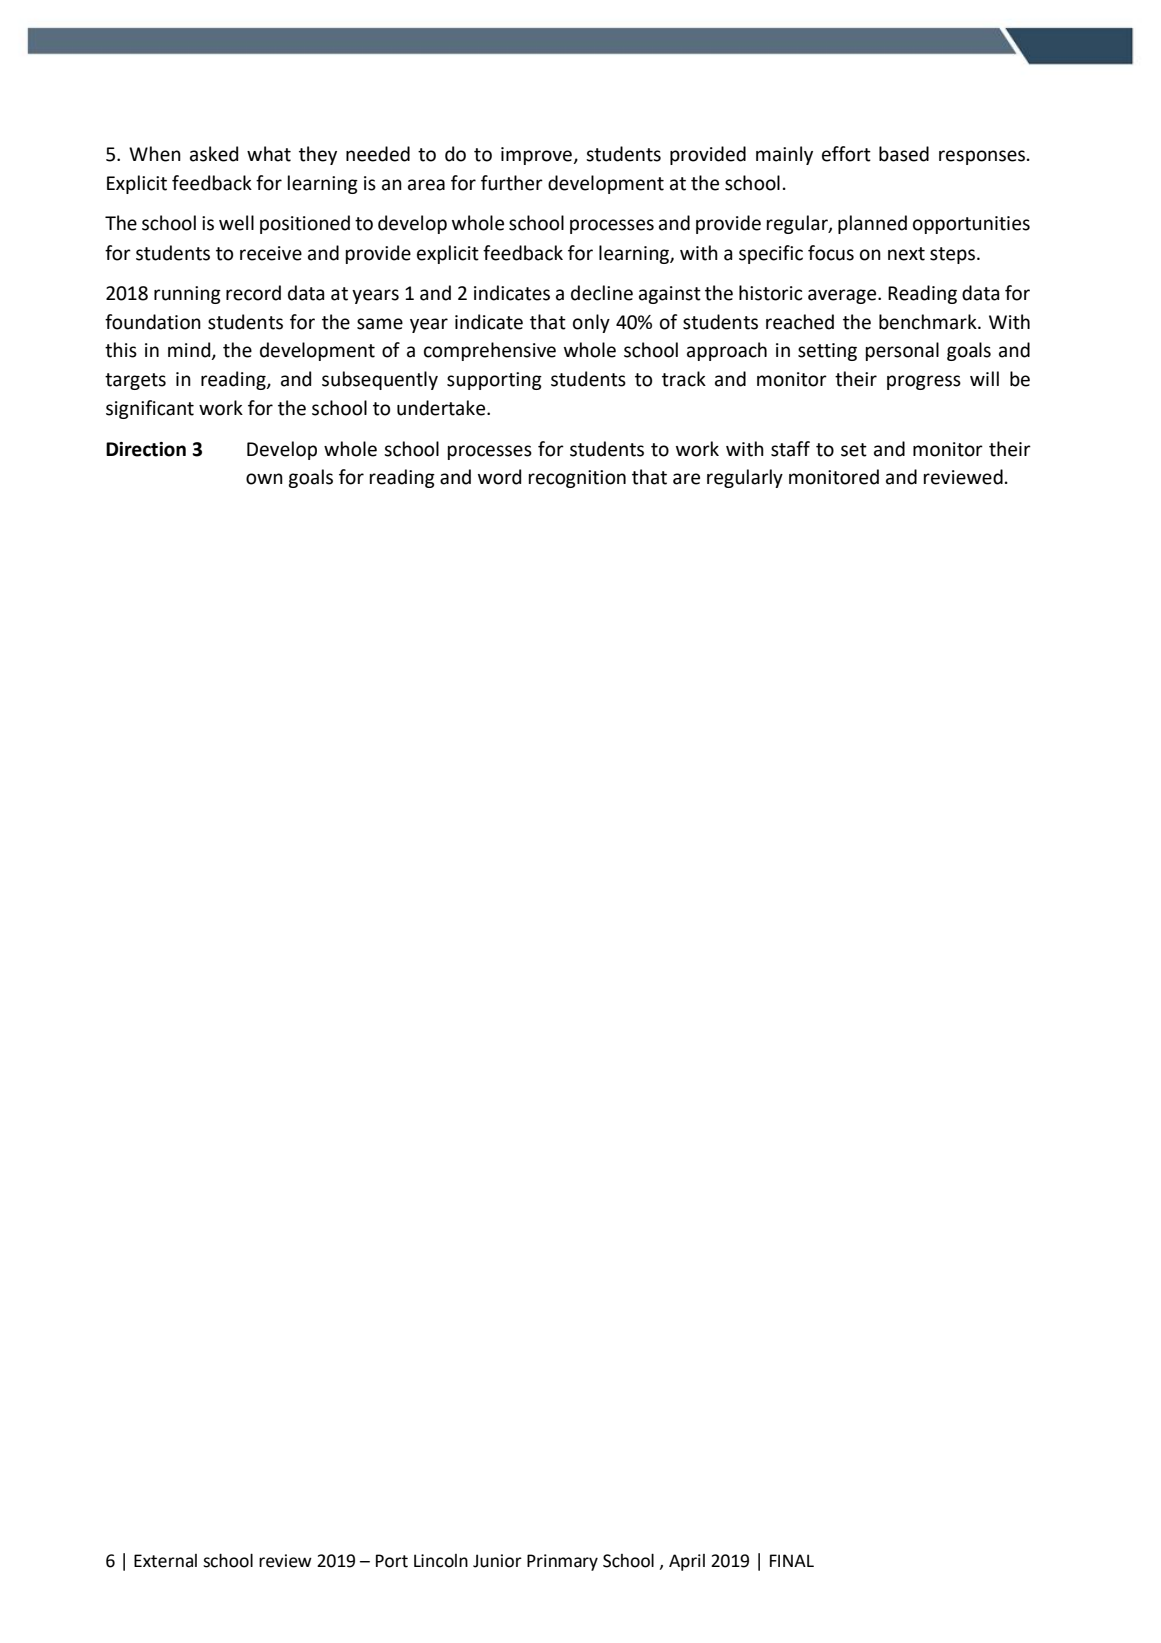 The width and height of the screenshot is (1161, 1643). What do you see at coordinates (790, 449) in the screenshot?
I see `staff` at bounding box center [790, 449].
